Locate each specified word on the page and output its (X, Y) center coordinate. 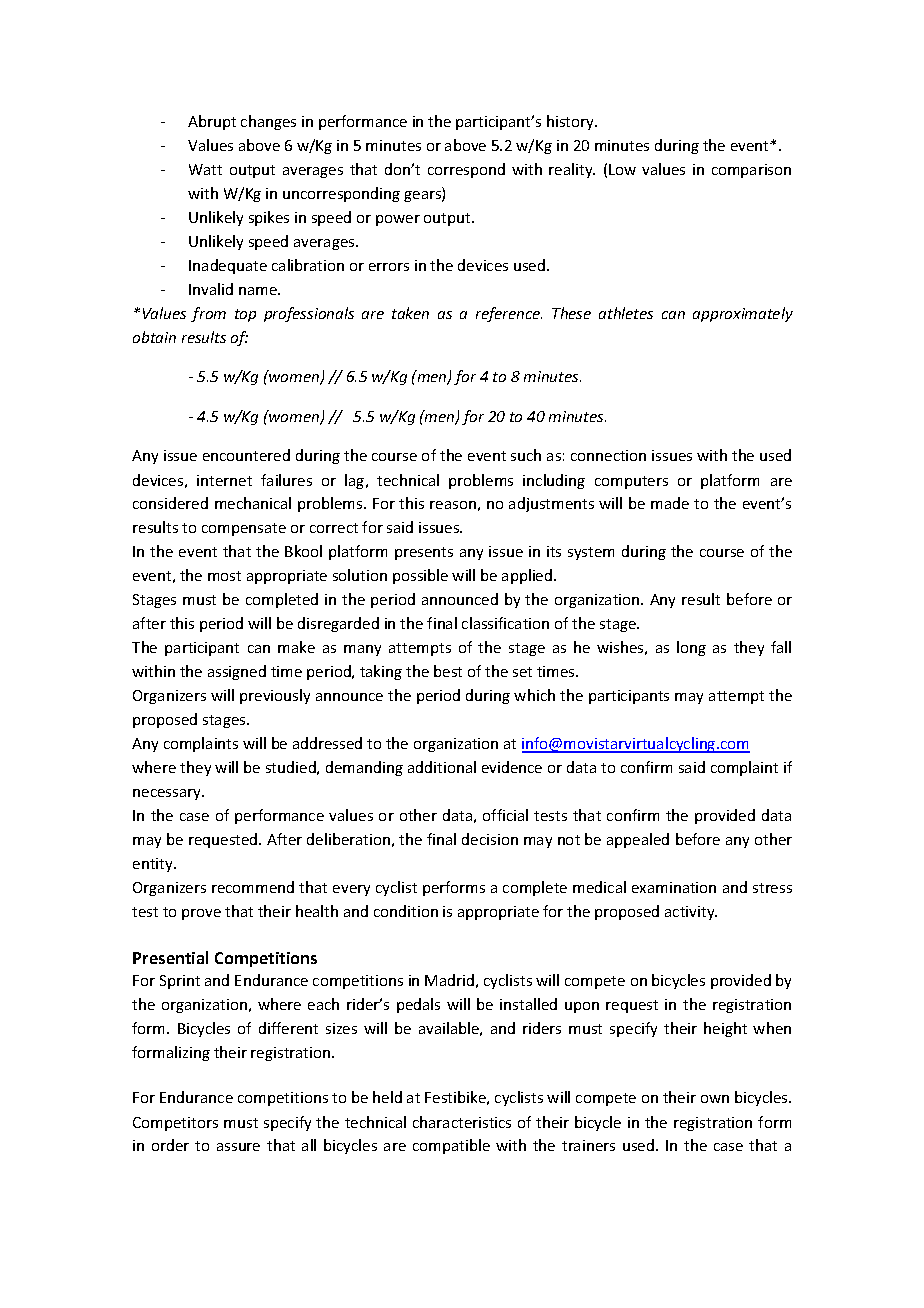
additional (442, 767)
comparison (751, 171)
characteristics (462, 1122)
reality (572, 170)
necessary (168, 794)
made (670, 503)
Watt (205, 169)
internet (224, 480)
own (715, 1099)
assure (238, 1147)
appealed (638, 840)
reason (453, 505)
